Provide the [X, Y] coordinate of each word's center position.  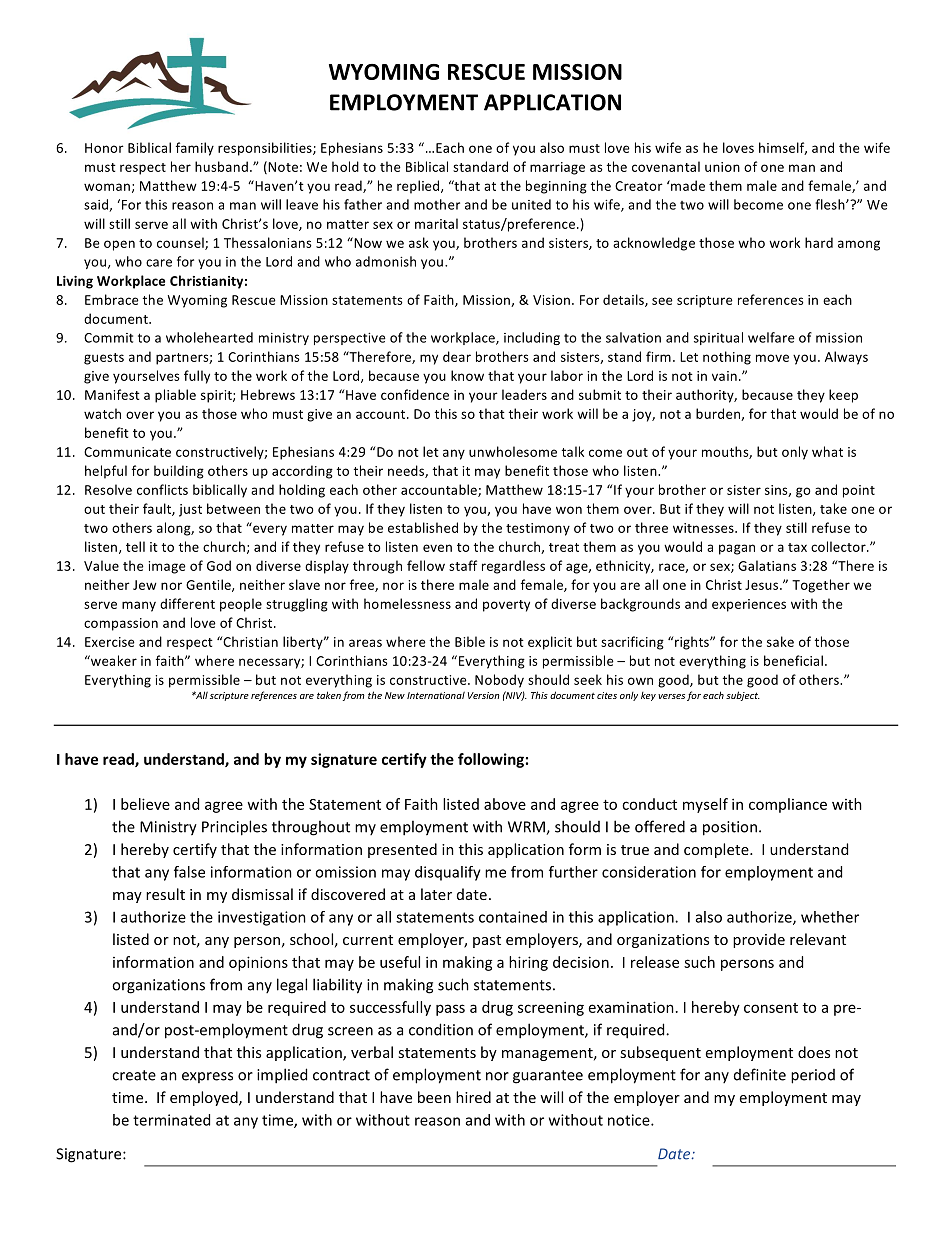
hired [473, 1097]
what [827, 451]
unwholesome [513, 451]
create [134, 1075]
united [531, 204]
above [505, 804]
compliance [788, 805]
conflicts [162, 489]
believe [145, 804]
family [195, 149]
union [722, 167]
